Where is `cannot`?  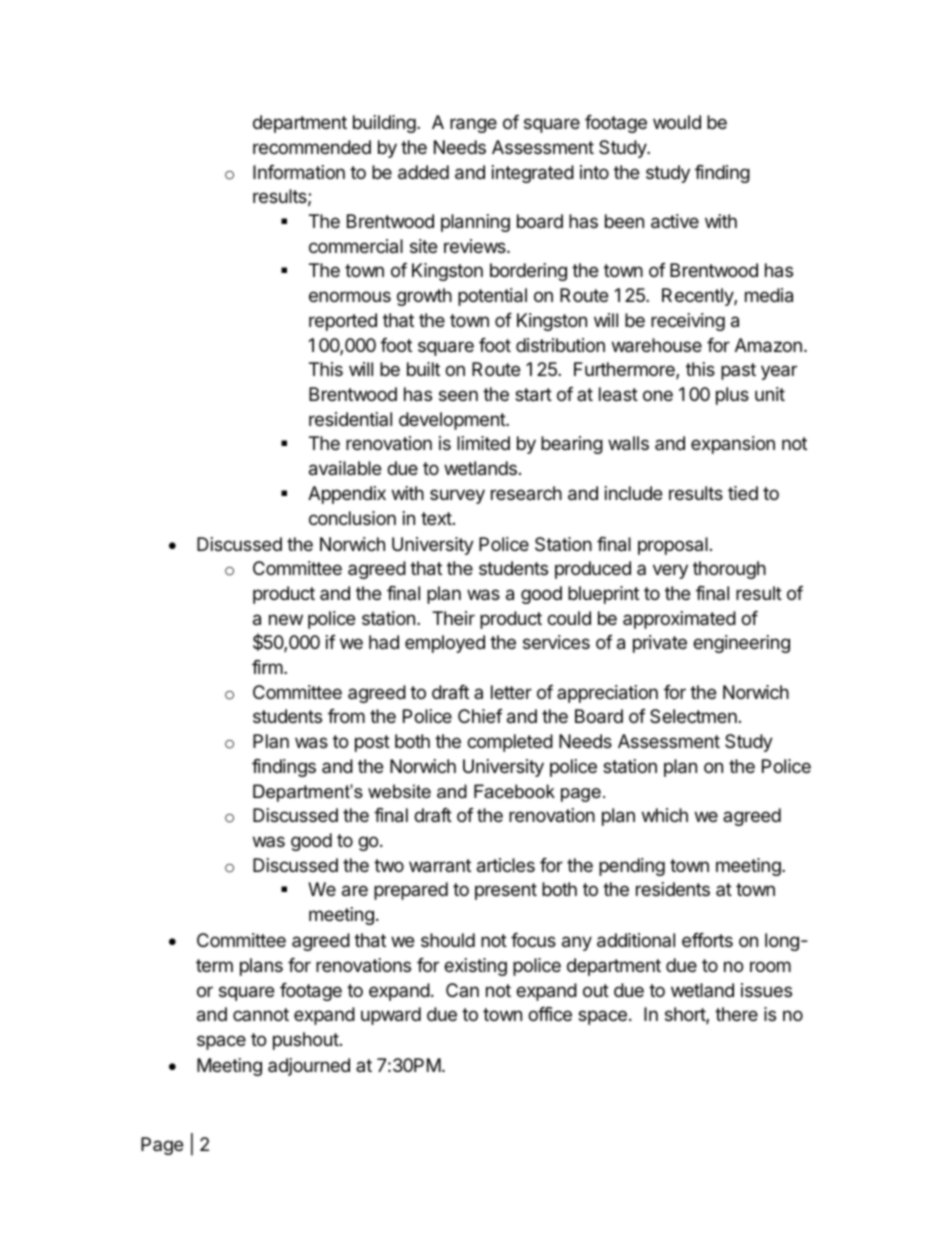
cannot is located at coordinates (261, 1014).
